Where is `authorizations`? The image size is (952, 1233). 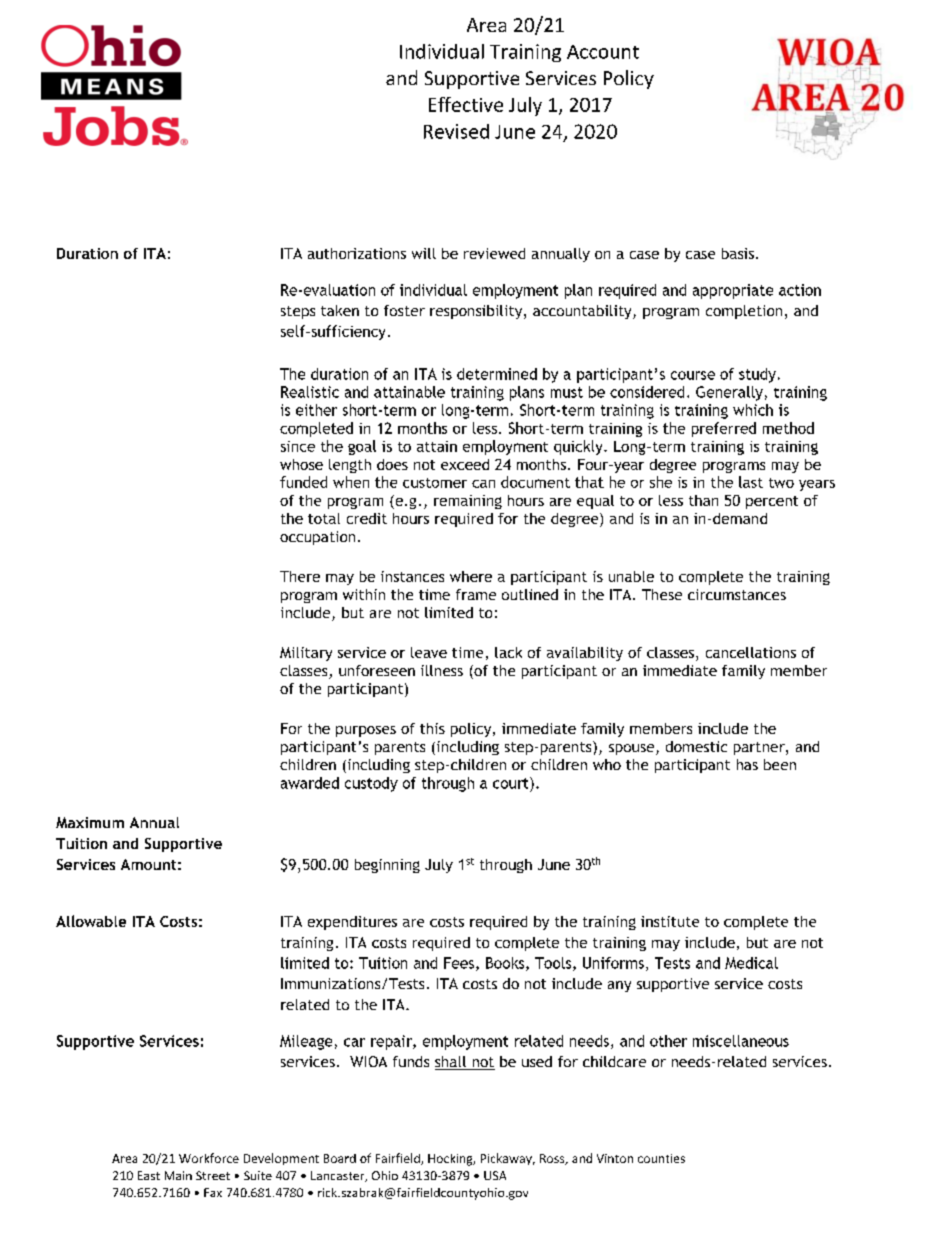
authorizations is located at coordinates (357, 253).
